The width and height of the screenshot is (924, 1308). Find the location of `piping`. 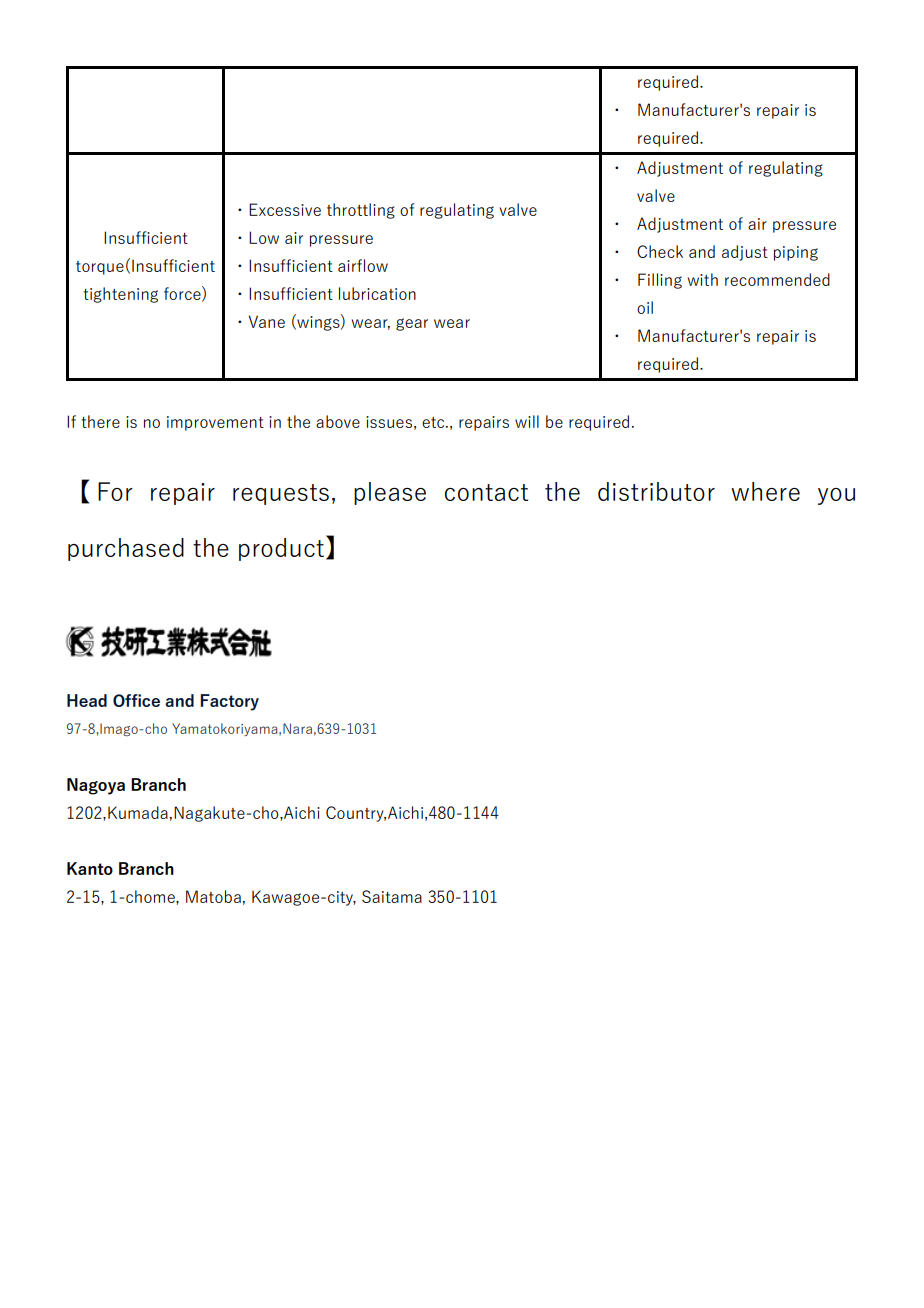

piping is located at coordinates (796, 253).
